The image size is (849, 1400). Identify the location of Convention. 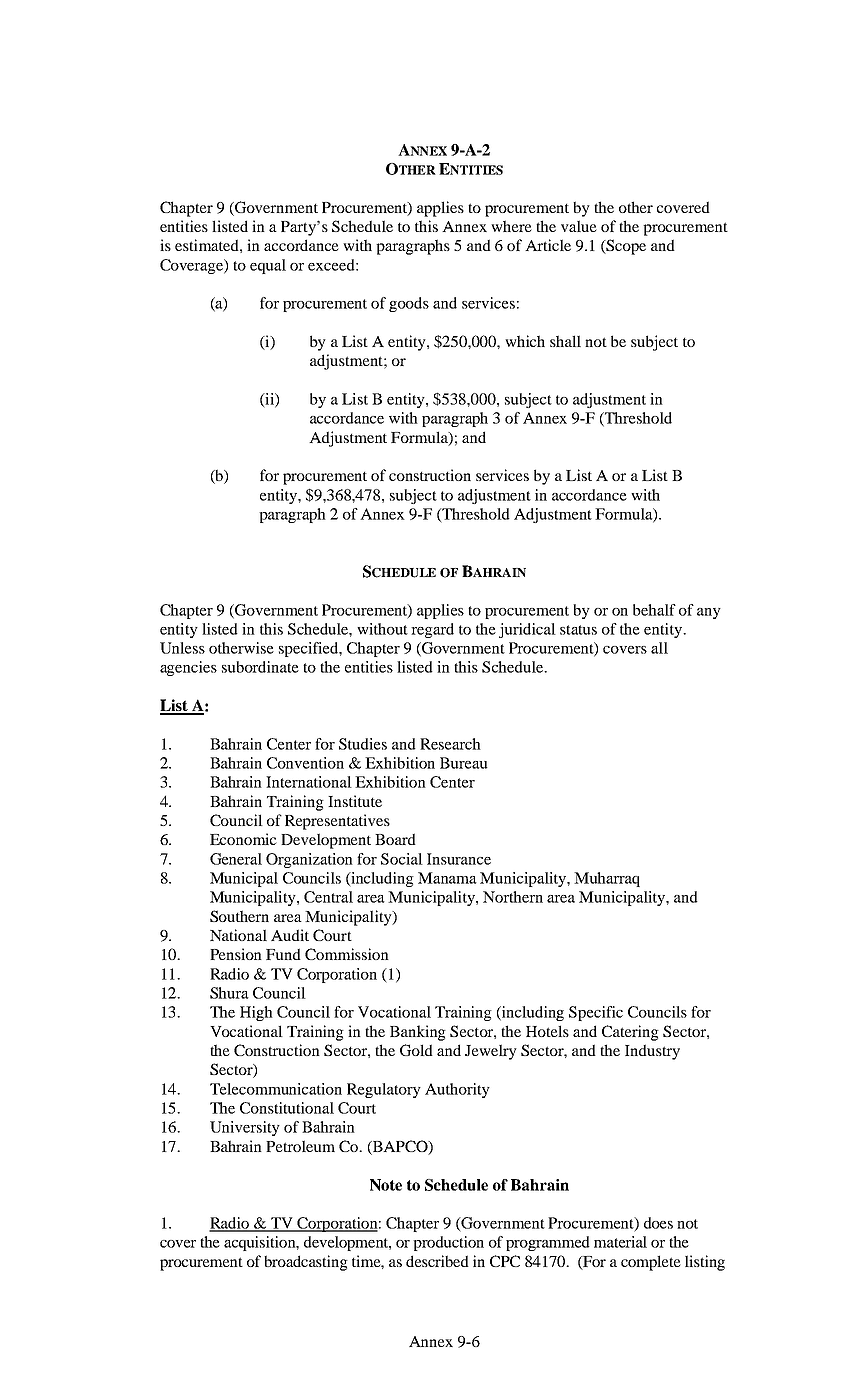
(305, 763).
